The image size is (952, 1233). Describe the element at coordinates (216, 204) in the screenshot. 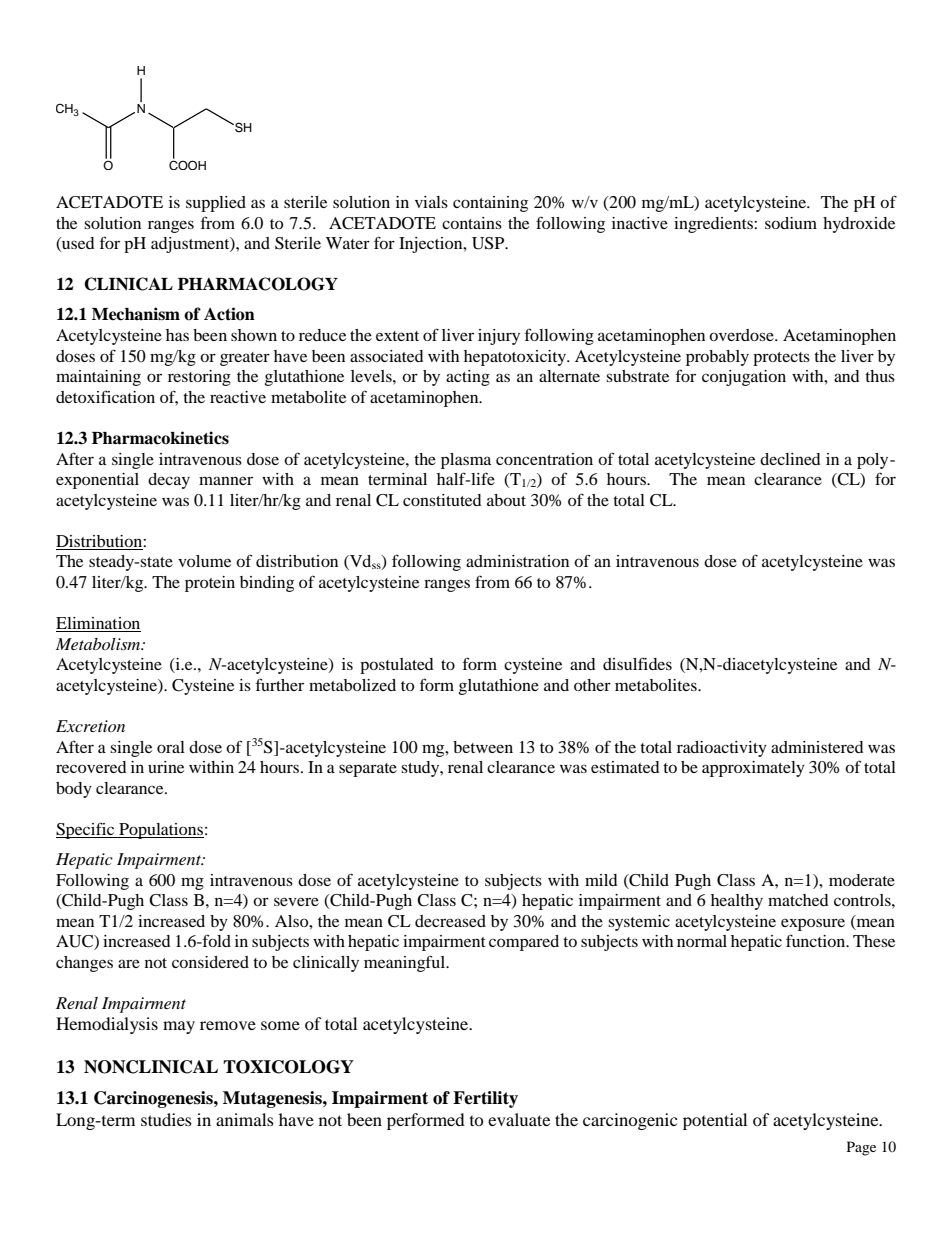

I see `supplied` at that location.
